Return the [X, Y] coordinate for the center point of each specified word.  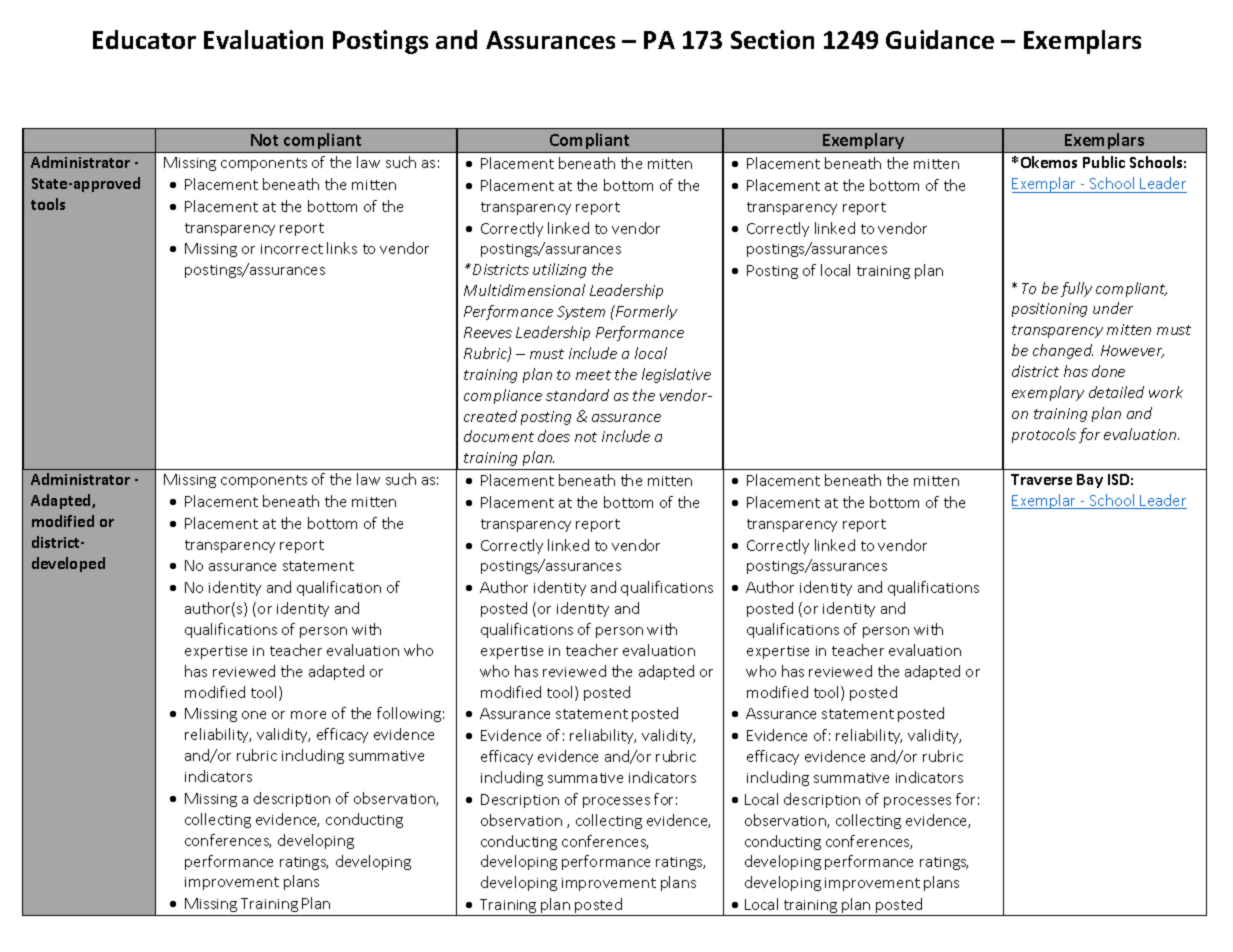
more [308, 715]
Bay [1090, 481]
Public [1104, 162]
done [1108, 371]
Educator [144, 39]
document [499, 436]
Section [772, 39]
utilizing [559, 270]
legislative [676, 375]
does [554, 436]
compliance [503, 396]
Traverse [1041, 479]
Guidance [940, 39]
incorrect [292, 249]
